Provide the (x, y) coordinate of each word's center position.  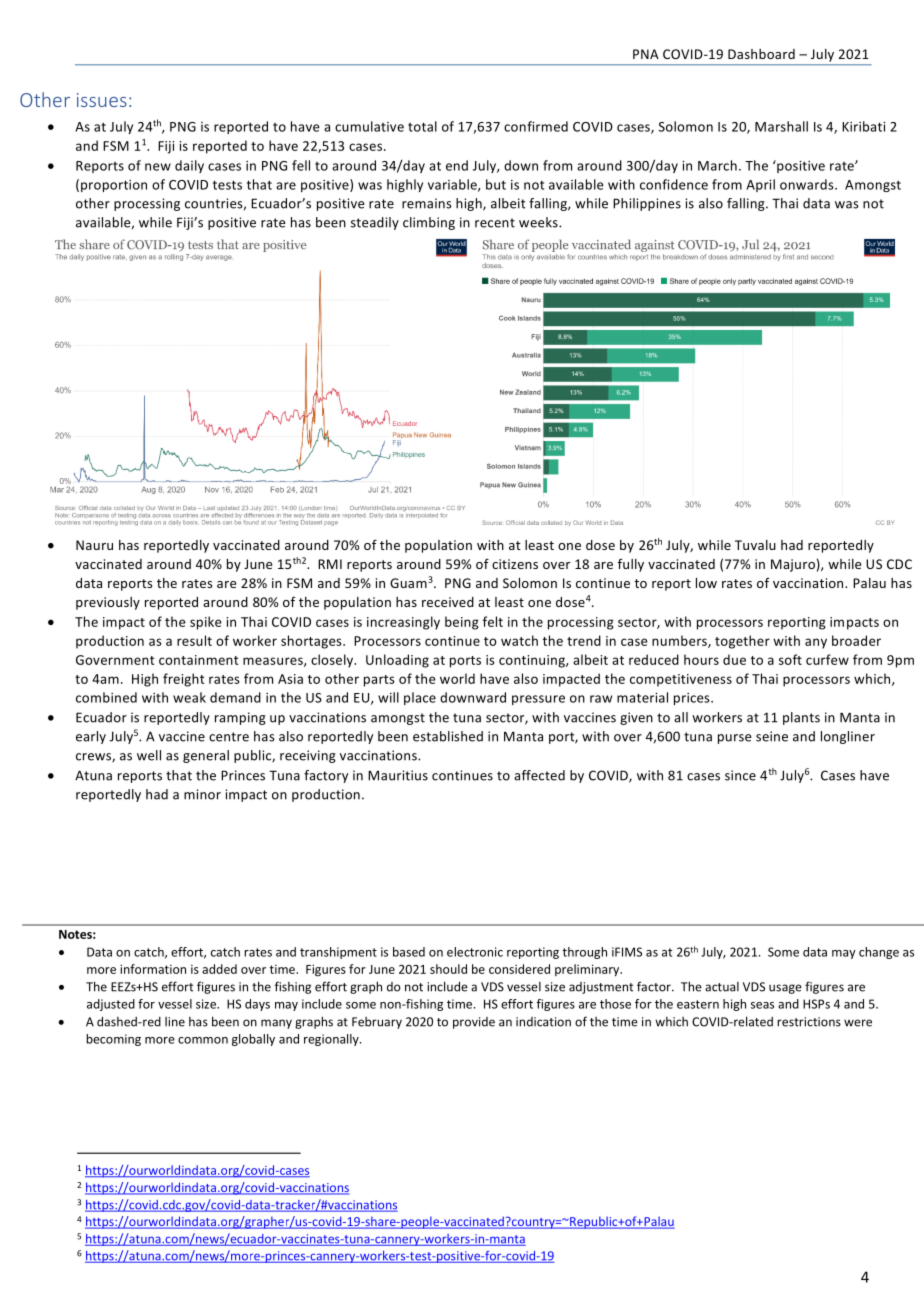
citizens (515, 564)
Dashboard (761, 54)
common (203, 1040)
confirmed (536, 126)
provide (474, 1023)
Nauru (94, 545)
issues (102, 100)
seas (762, 1005)
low (706, 583)
